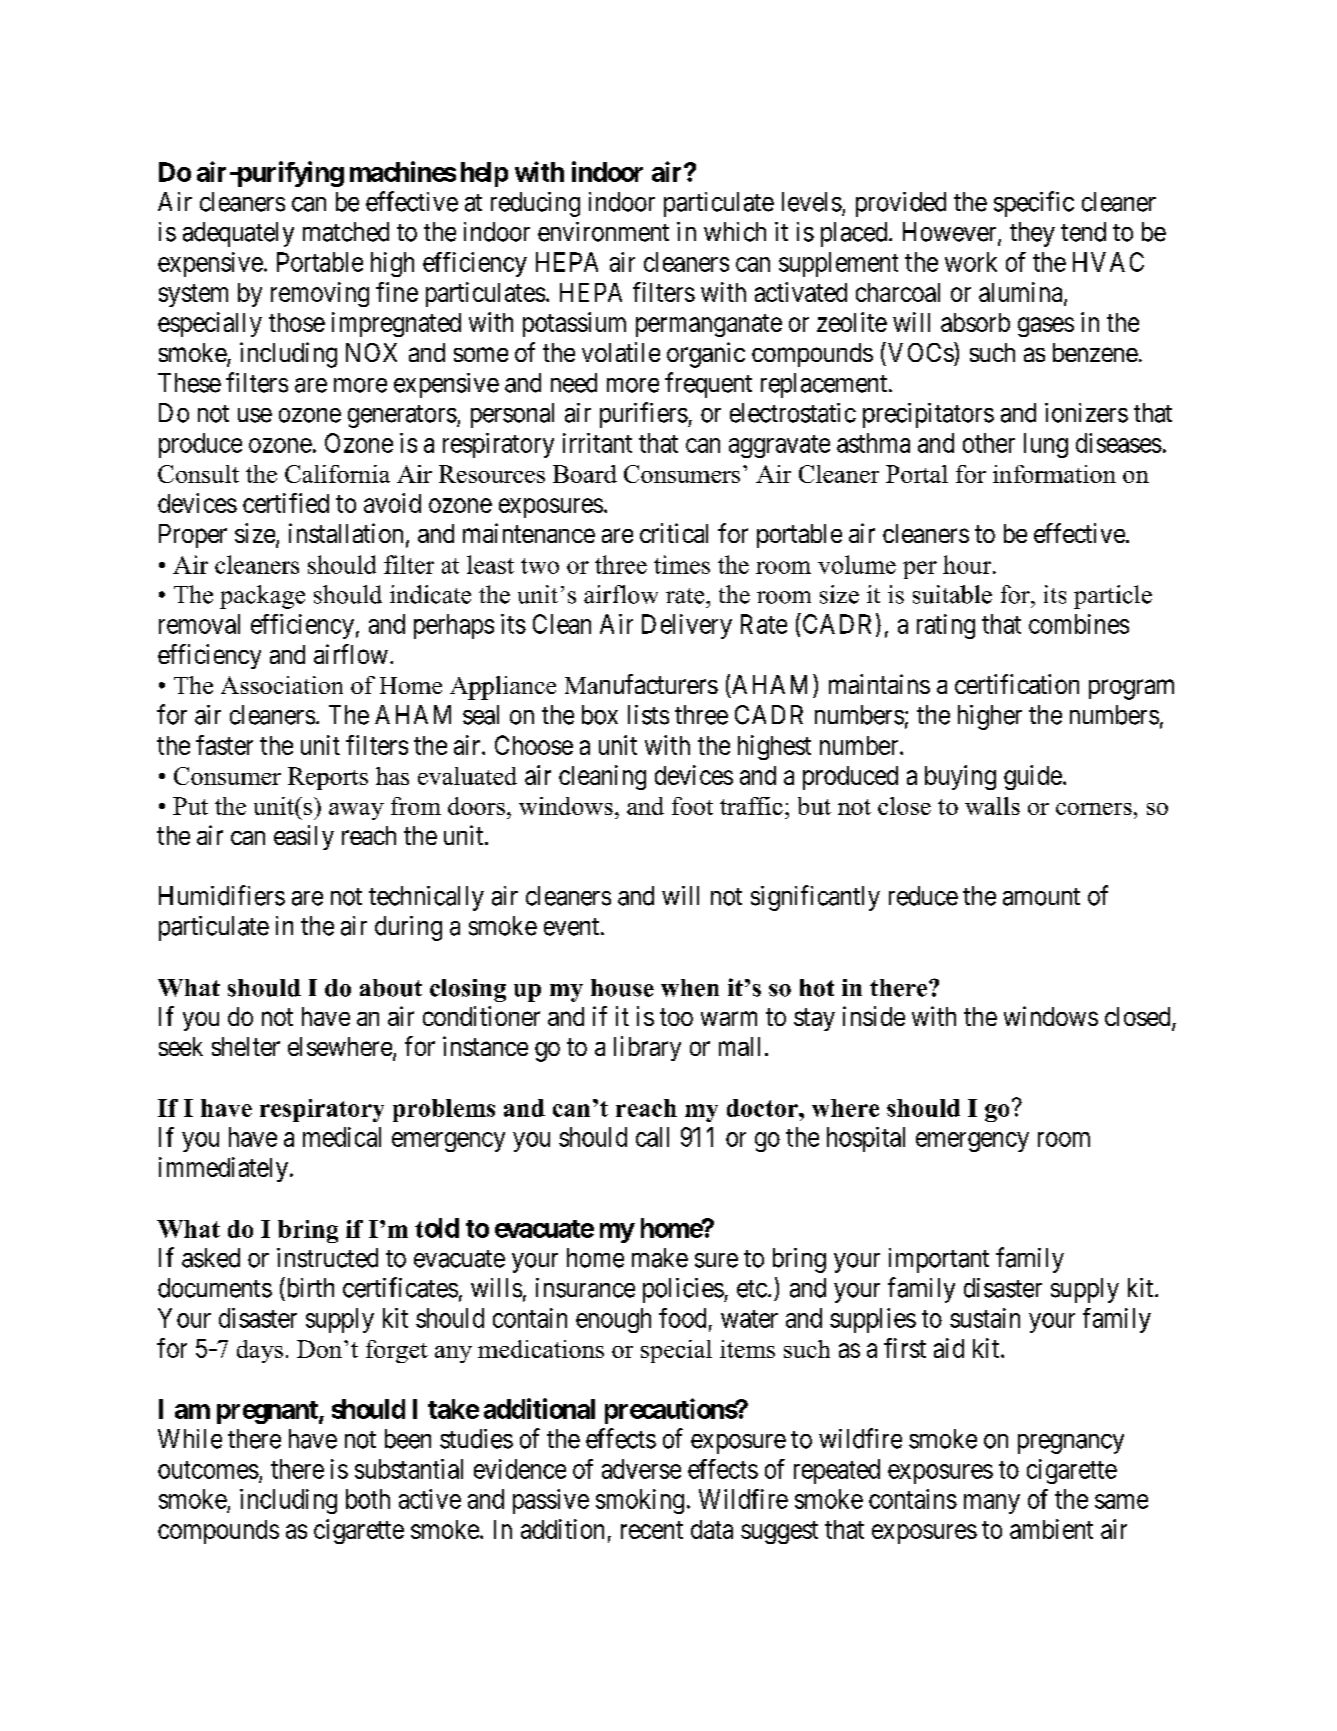 This screenshot has height=1731, width=1337. Describe the element at coordinates (603, 232) in the screenshot. I see `environment` at that location.
